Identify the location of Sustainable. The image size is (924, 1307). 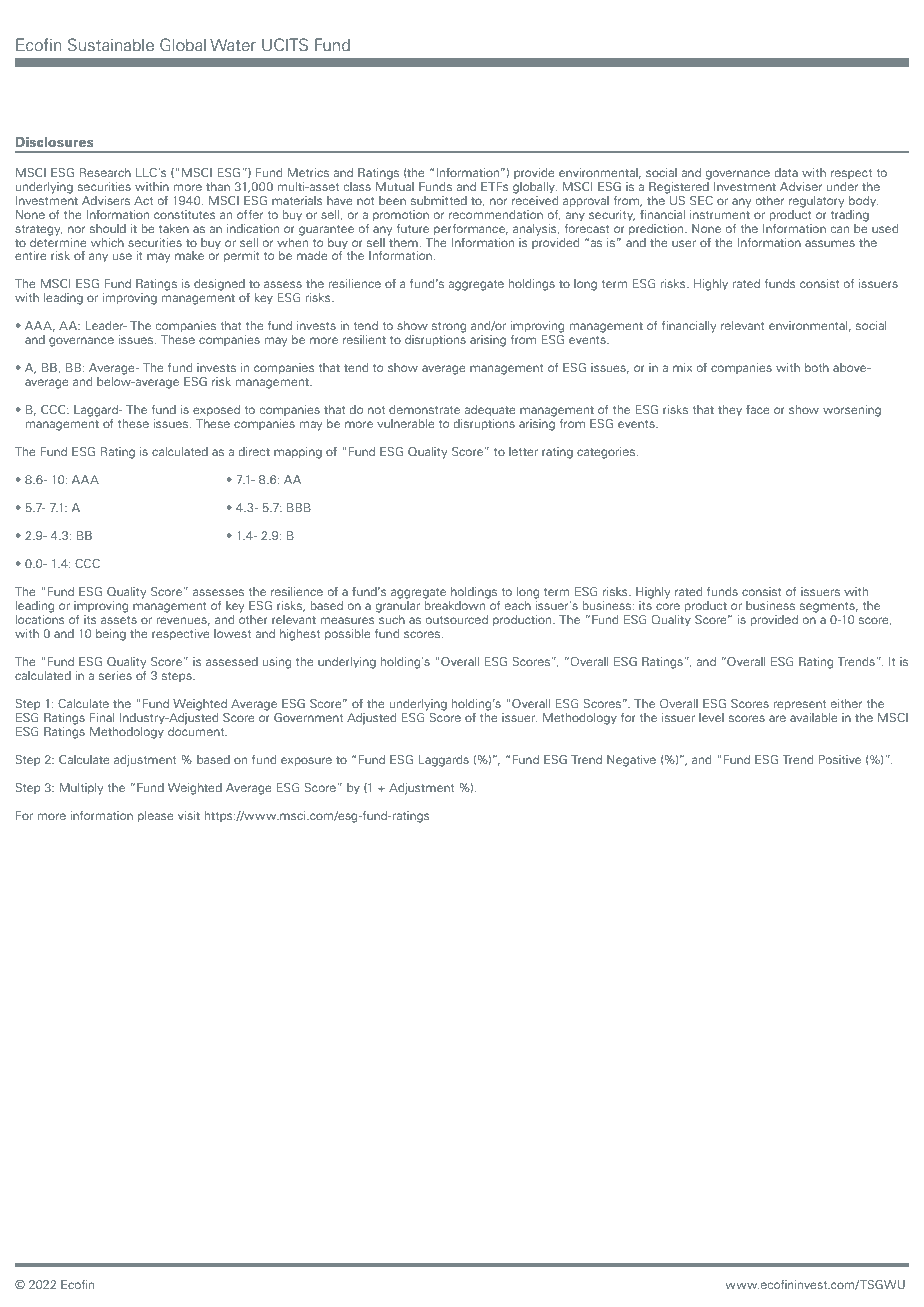
(111, 44).
